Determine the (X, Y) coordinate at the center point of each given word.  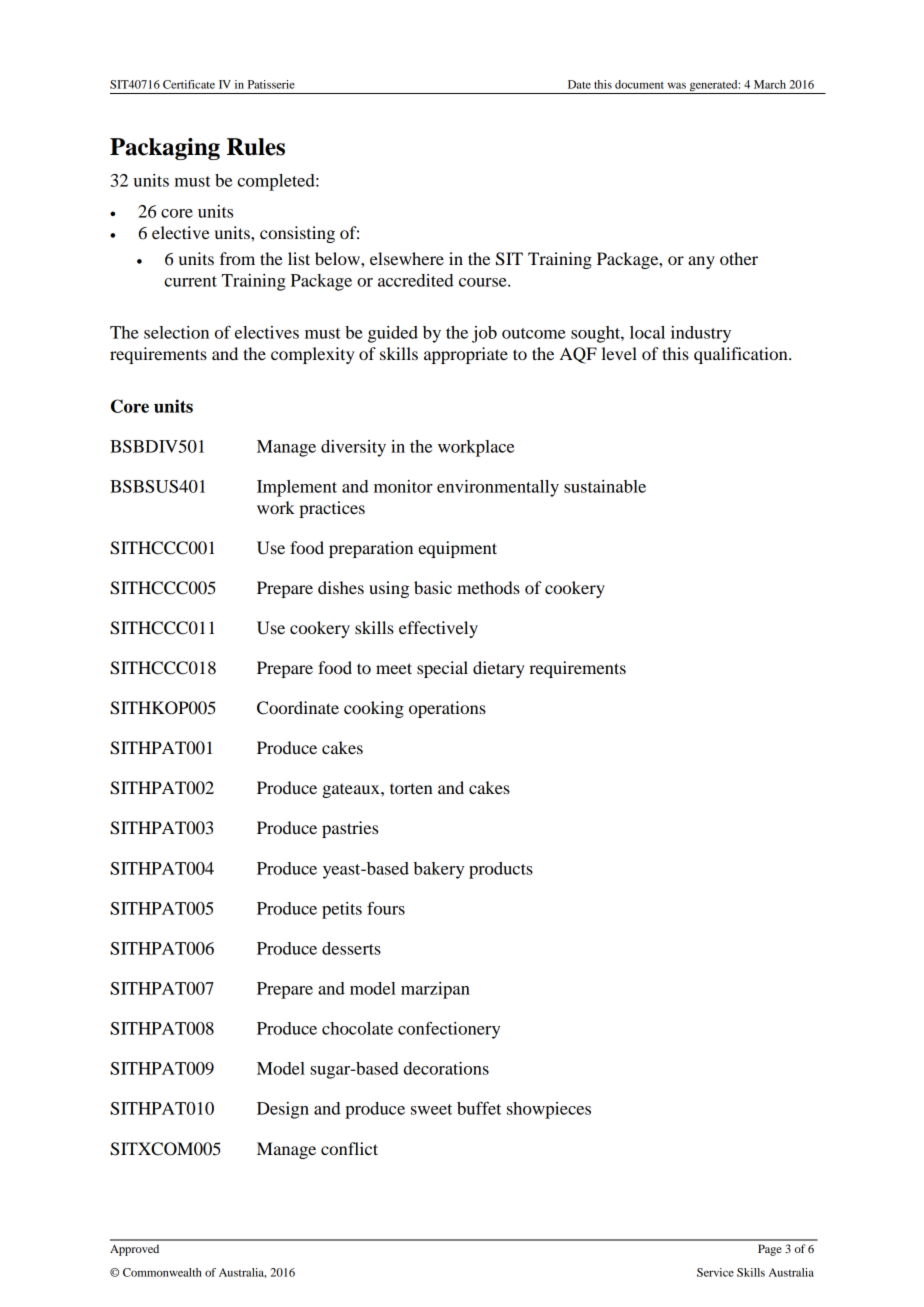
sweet (431, 1109)
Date (579, 84)
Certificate (189, 84)
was (676, 85)
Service (715, 1272)
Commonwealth (162, 1272)
